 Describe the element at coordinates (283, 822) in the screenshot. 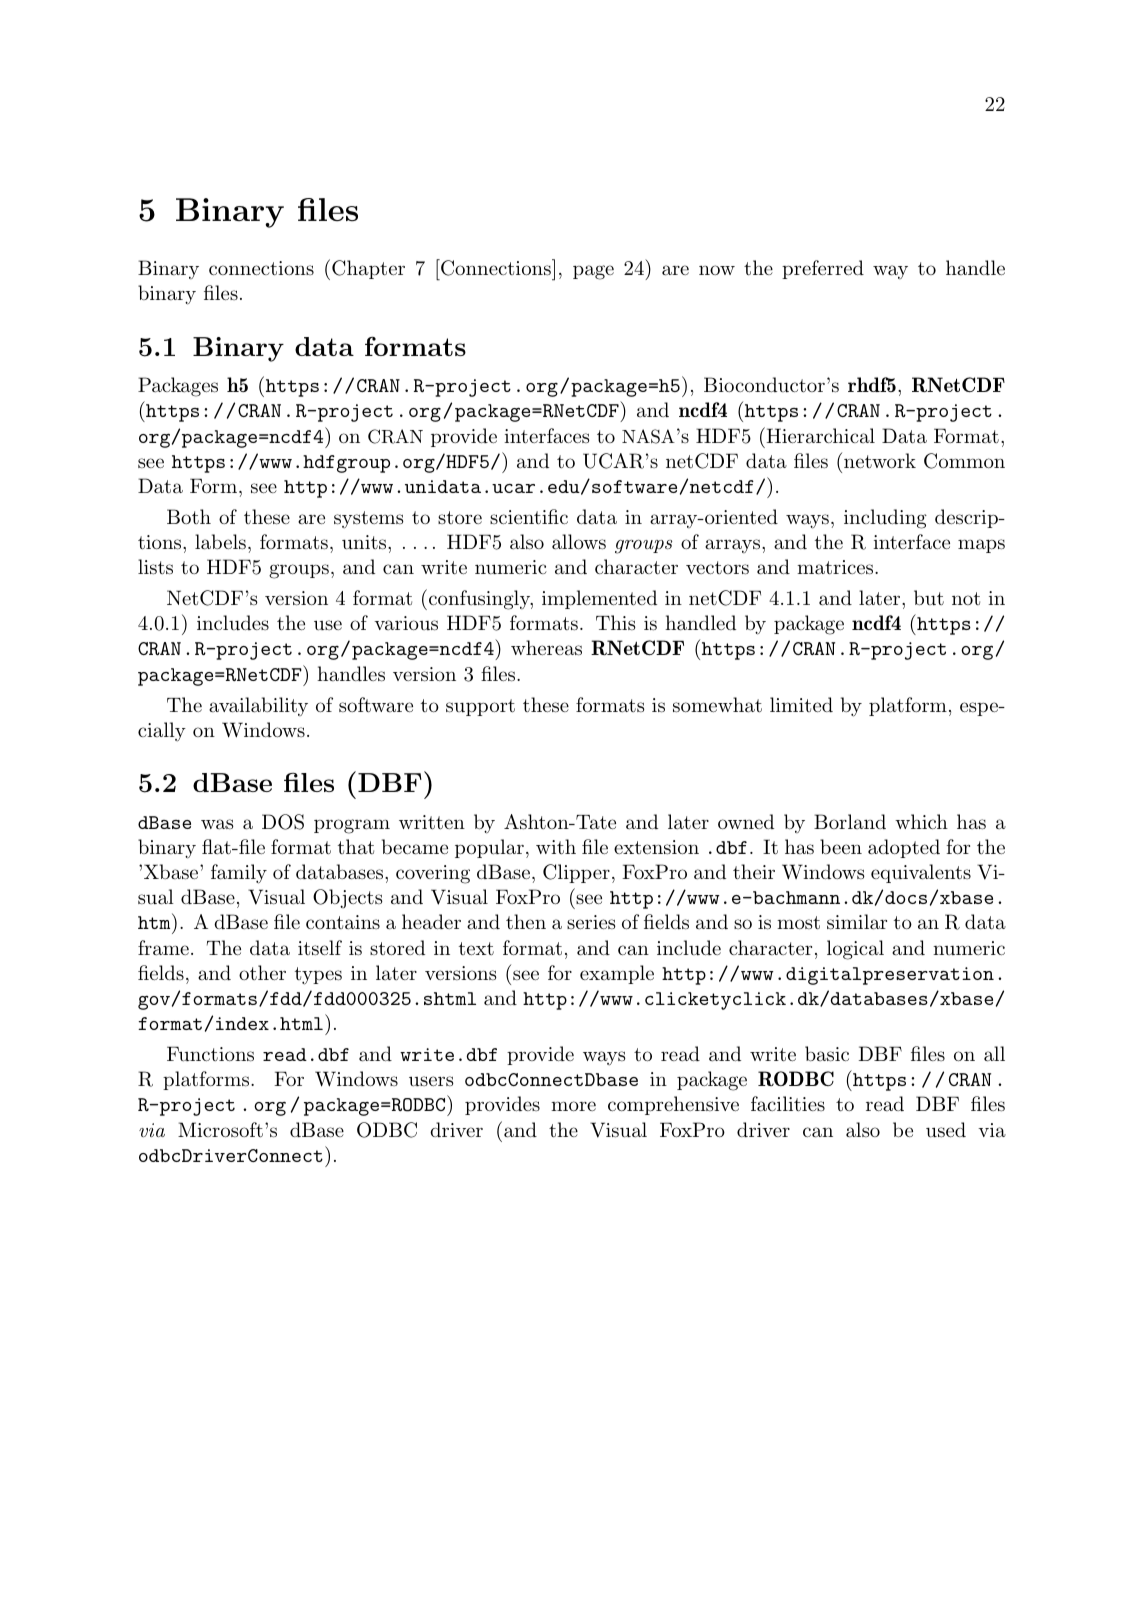

I see `DOS` at that location.
